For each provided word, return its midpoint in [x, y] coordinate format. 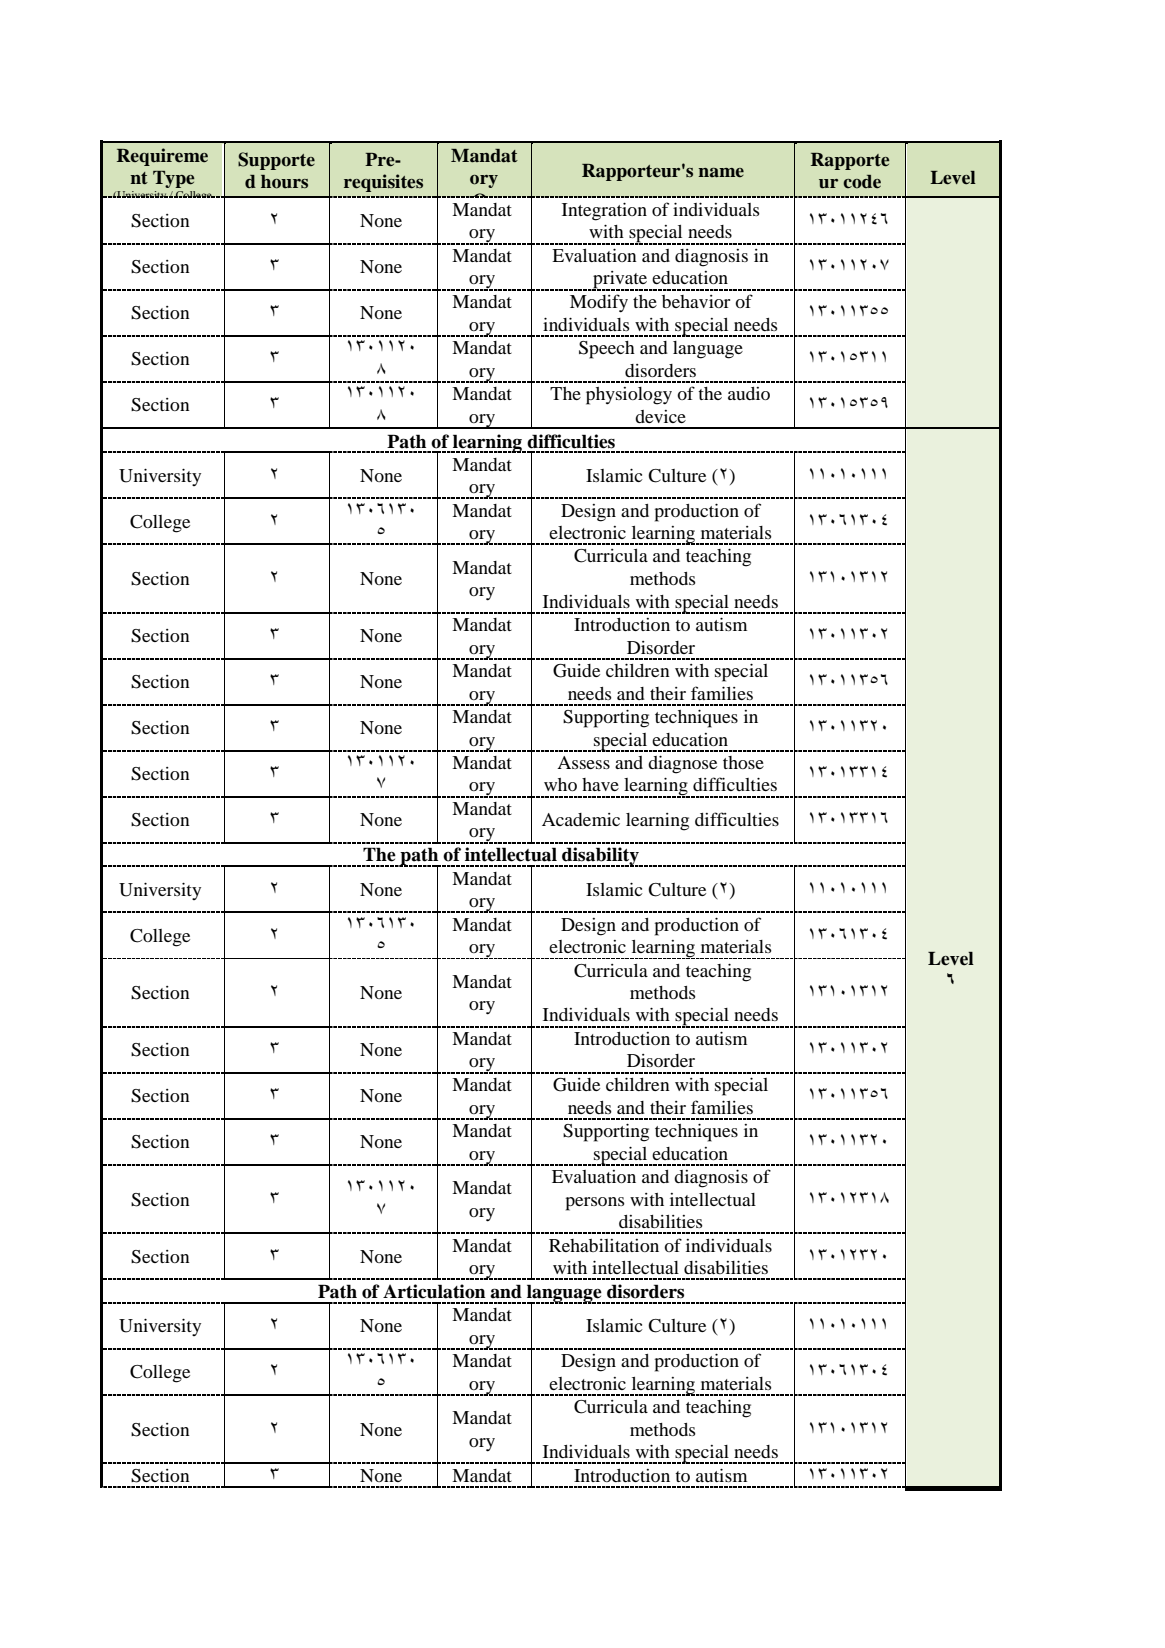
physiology [629, 396]
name [721, 172]
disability [600, 857]
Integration [604, 211]
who [560, 784]
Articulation [434, 1291]
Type [174, 179]
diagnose [682, 764]
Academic [581, 819]
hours [284, 182]
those [743, 762]
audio [749, 393]
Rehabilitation [604, 1245]
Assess [583, 762]
